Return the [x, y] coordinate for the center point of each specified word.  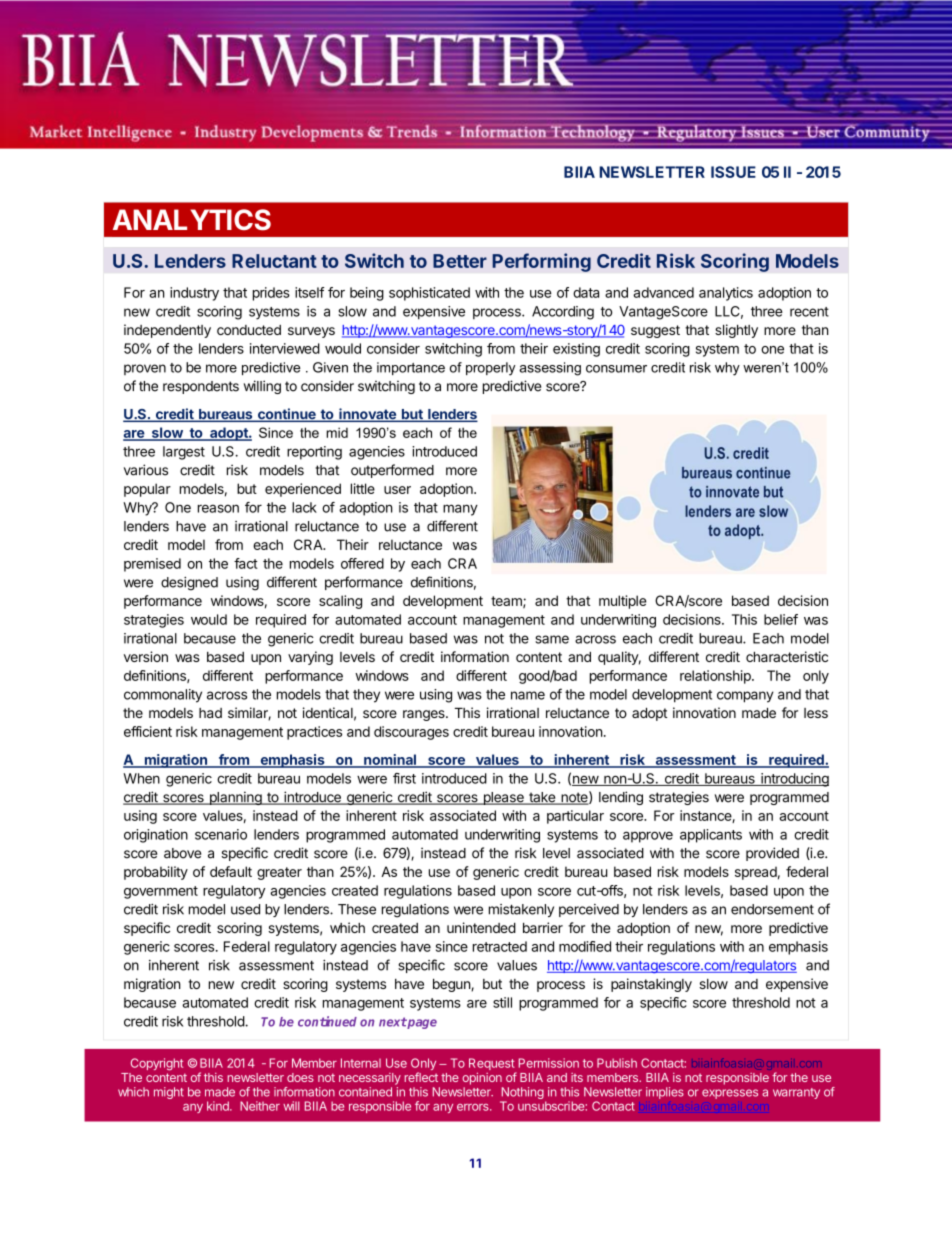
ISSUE [733, 172]
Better [460, 261]
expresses [730, 1094]
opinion [482, 1078]
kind [219, 1106]
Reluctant [274, 261]
